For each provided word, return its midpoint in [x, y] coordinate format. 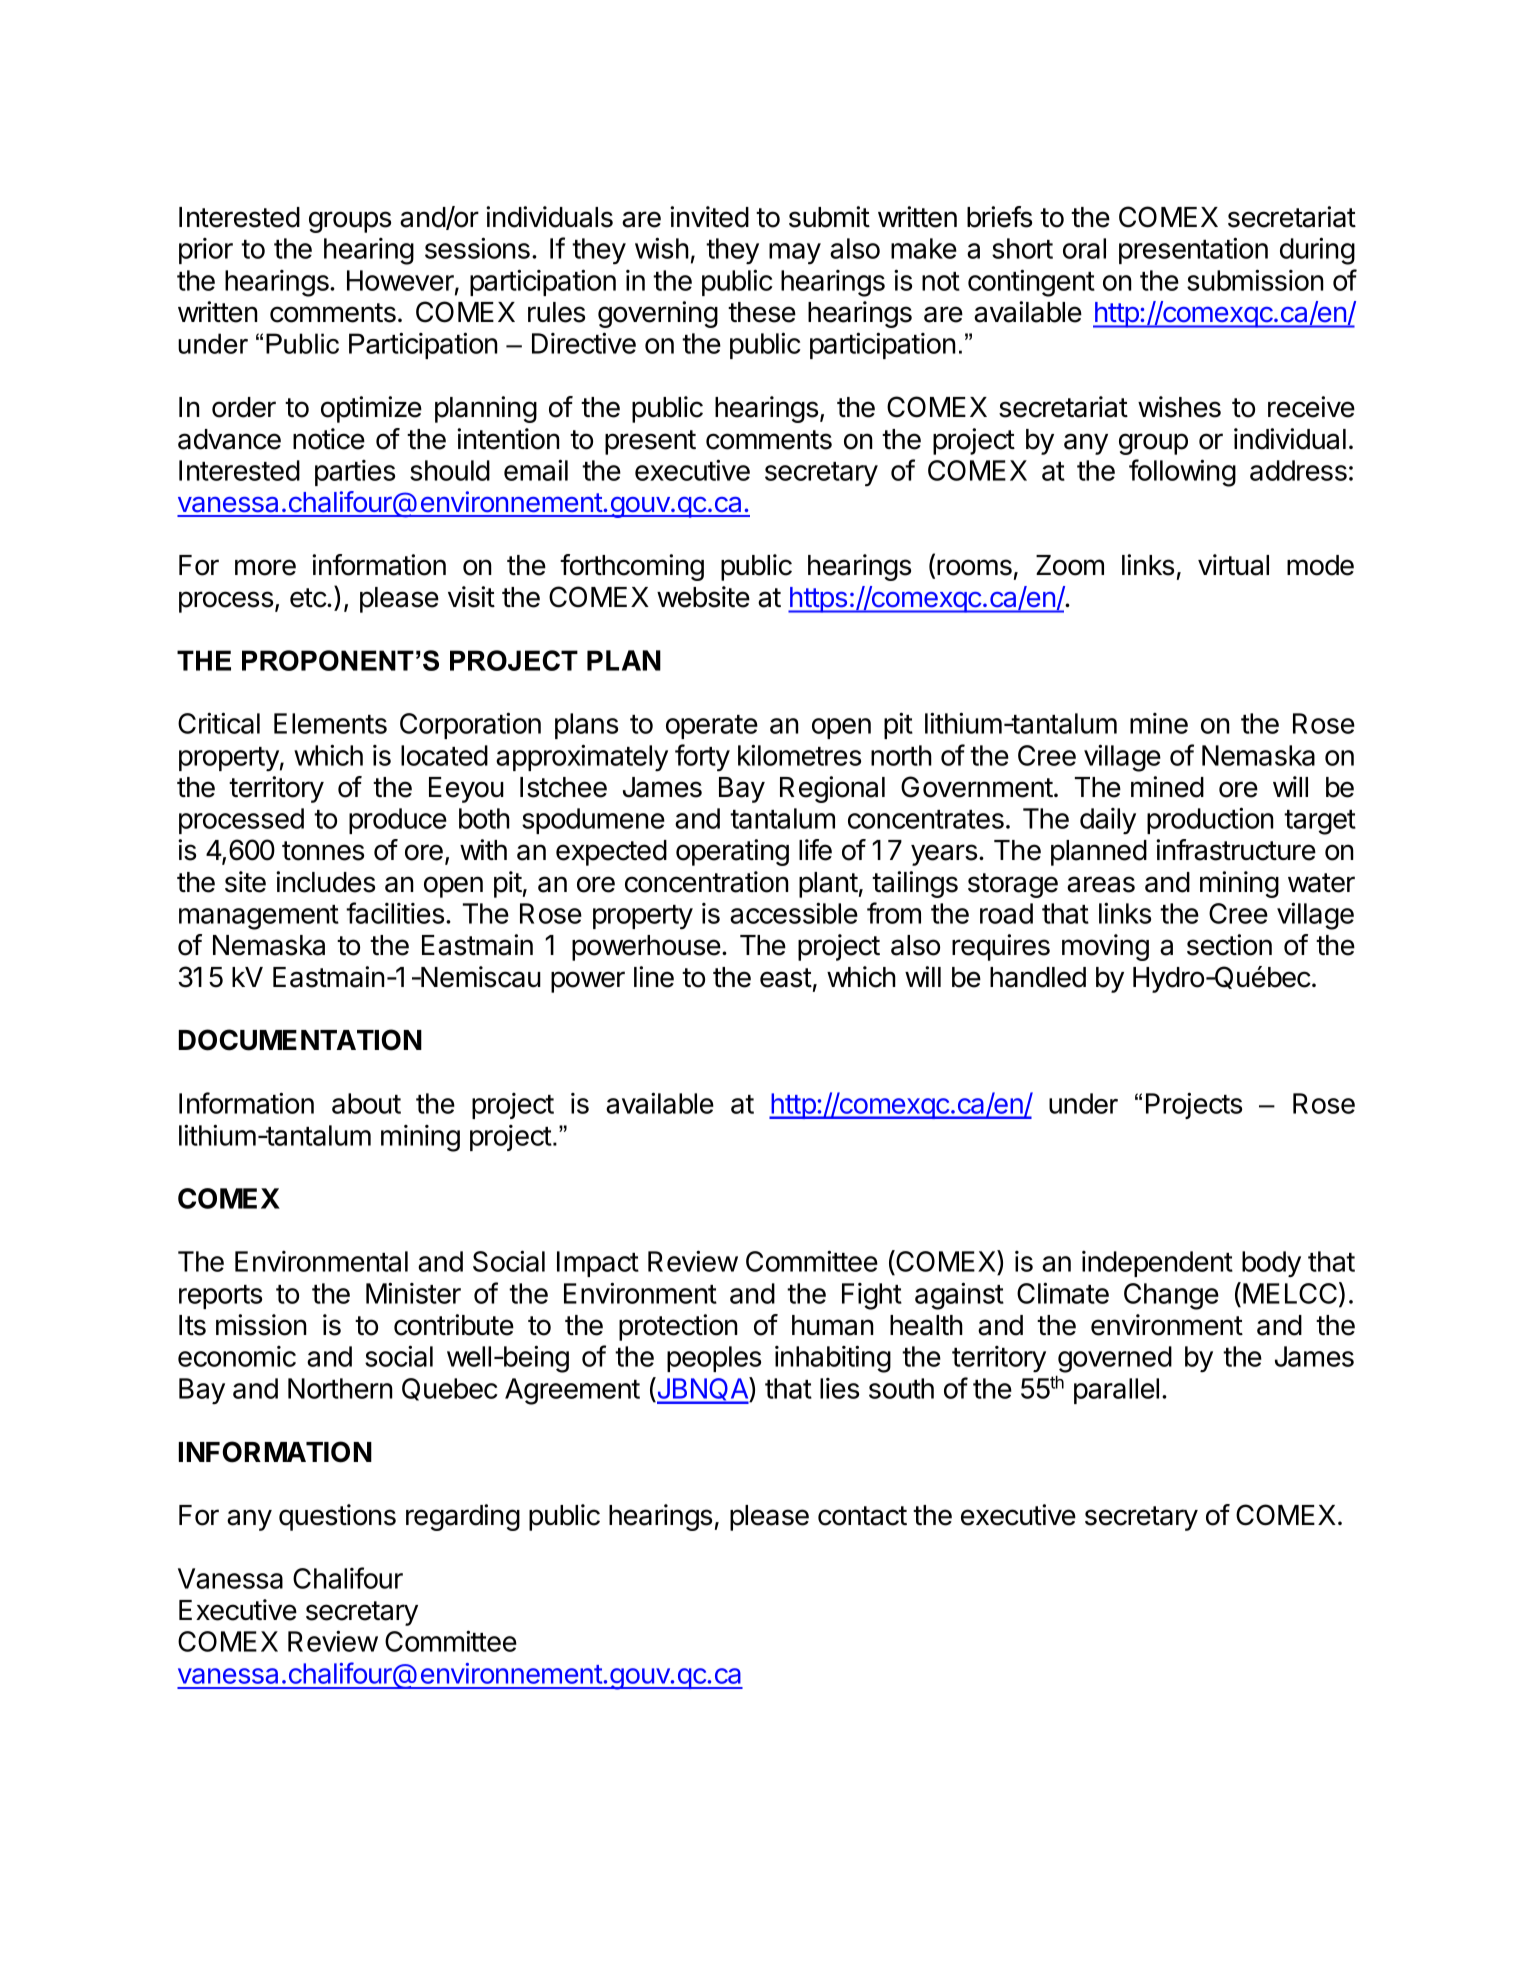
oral [1084, 248]
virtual [1233, 565]
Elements [330, 723]
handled [1038, 977]
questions [337, 1517]
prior [206, 251]
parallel [1116, 1391]
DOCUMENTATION [300, 1040]
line [654, 977]
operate [712, 727]
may [795, 254]
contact [862, 1516]
